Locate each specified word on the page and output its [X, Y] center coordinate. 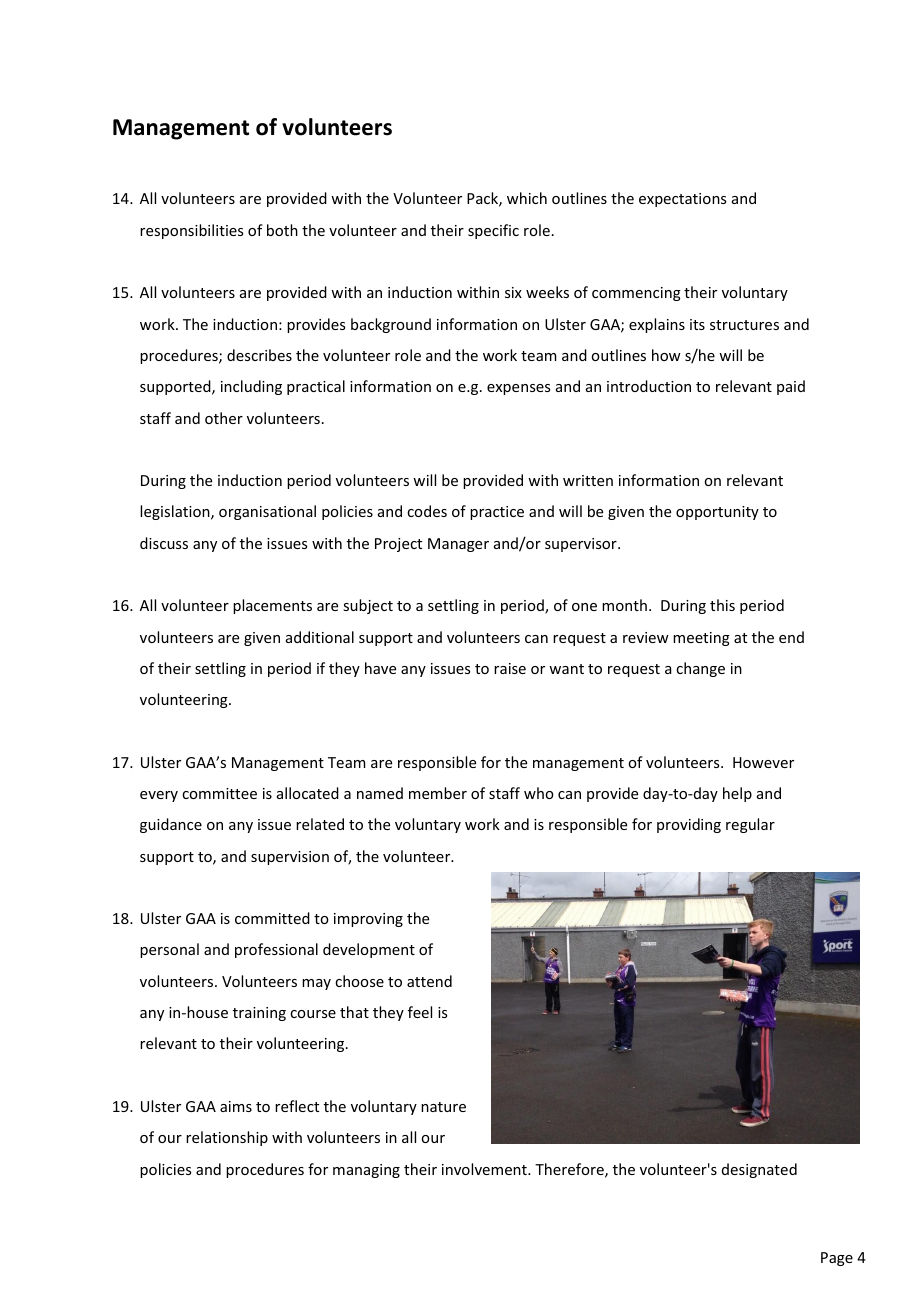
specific [493, 231]
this [722, 605]
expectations [682, 200]
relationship [227, 1138]
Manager [458, 545]
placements [272, 606]
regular [750, 825]
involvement [485, 1169]
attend [429, 981]
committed [272, 918]
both [282, 230]
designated [759, 1170]
